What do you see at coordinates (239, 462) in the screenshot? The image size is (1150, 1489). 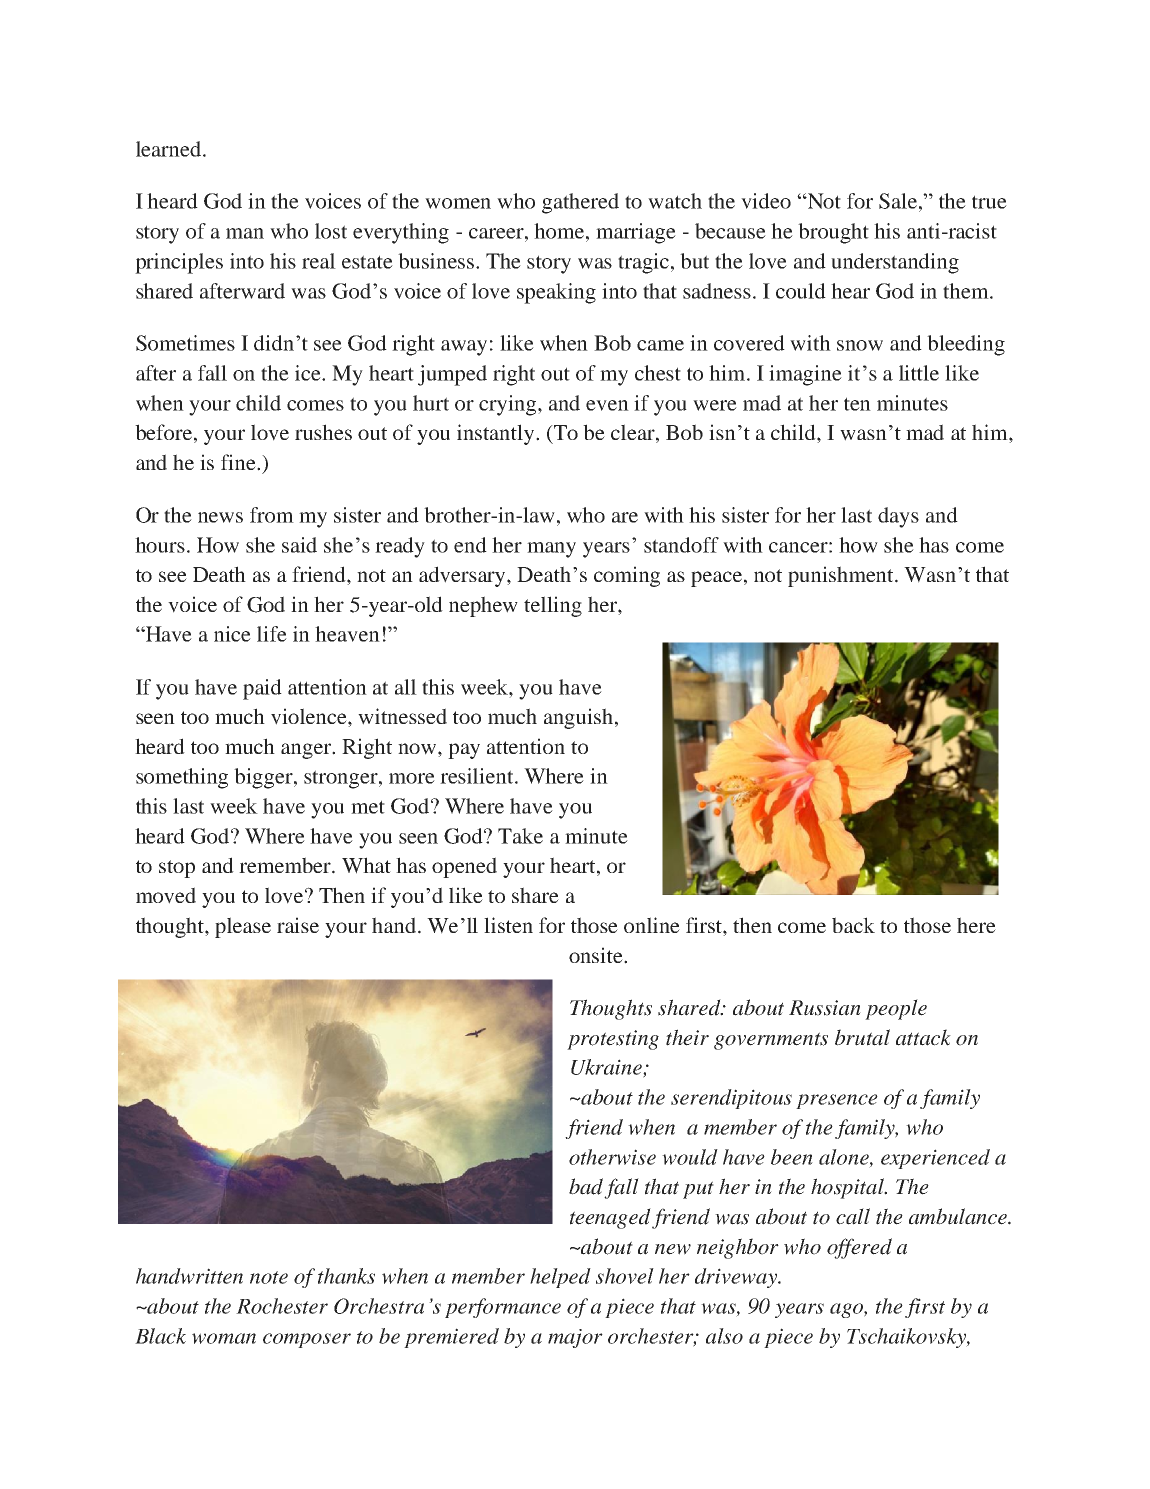 I see `fine` at bounding box center [239, 462].
